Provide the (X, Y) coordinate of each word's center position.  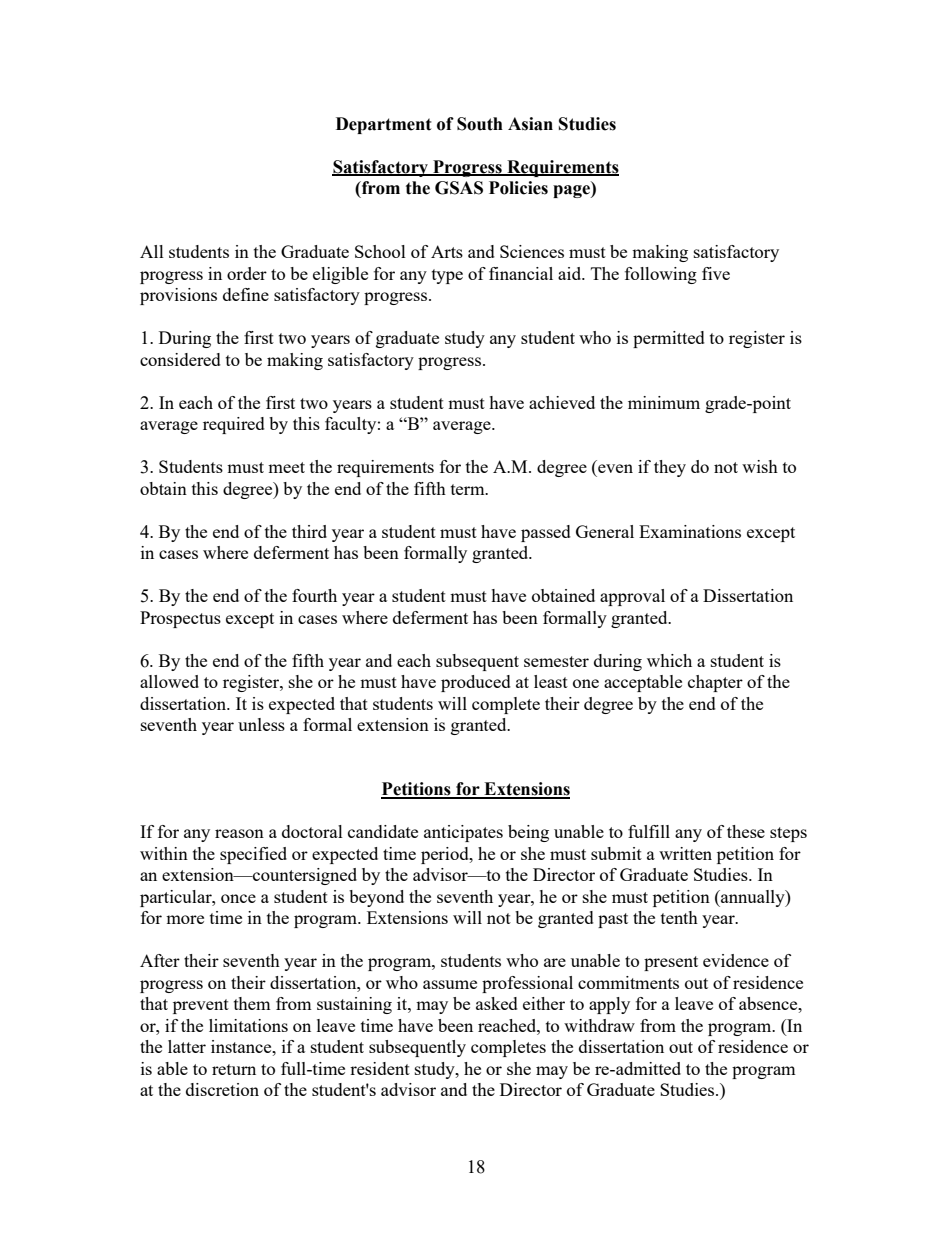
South (480, 124)
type (447, 276)
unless (261, 724)
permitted (669, 339)
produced (476, 683)
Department (384, 125)
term (469, 489)
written (685, 853)
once (238, 898)
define (246, 294)
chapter (715, 683)
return (234, 1069)
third (309, 531)
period (446, 855)
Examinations (690, 531)
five (716, 273)
